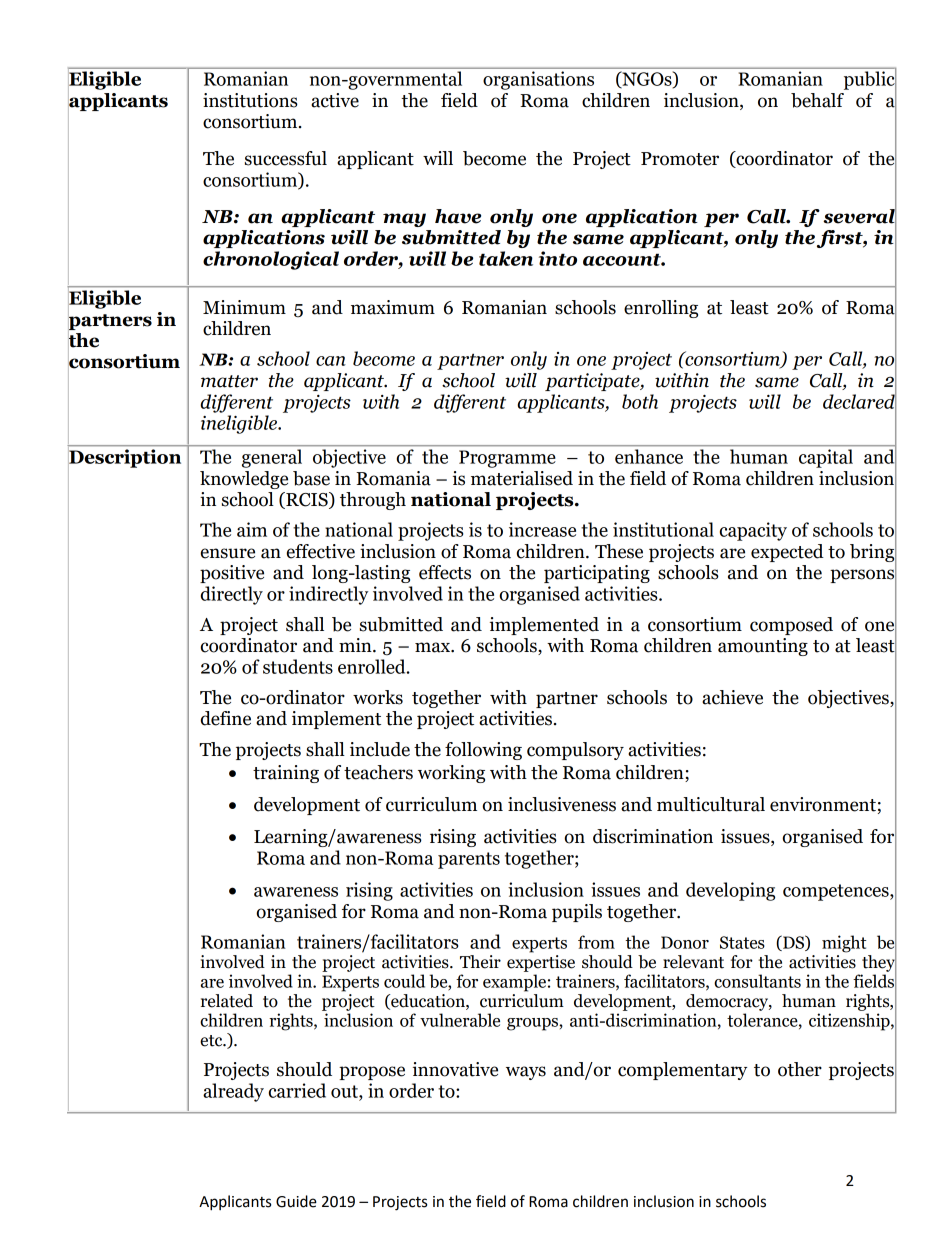 This screenshot has height=1233, width=952. Describe the element at coordinates (458, 216) in the screenshot. I see `have` at that location.
